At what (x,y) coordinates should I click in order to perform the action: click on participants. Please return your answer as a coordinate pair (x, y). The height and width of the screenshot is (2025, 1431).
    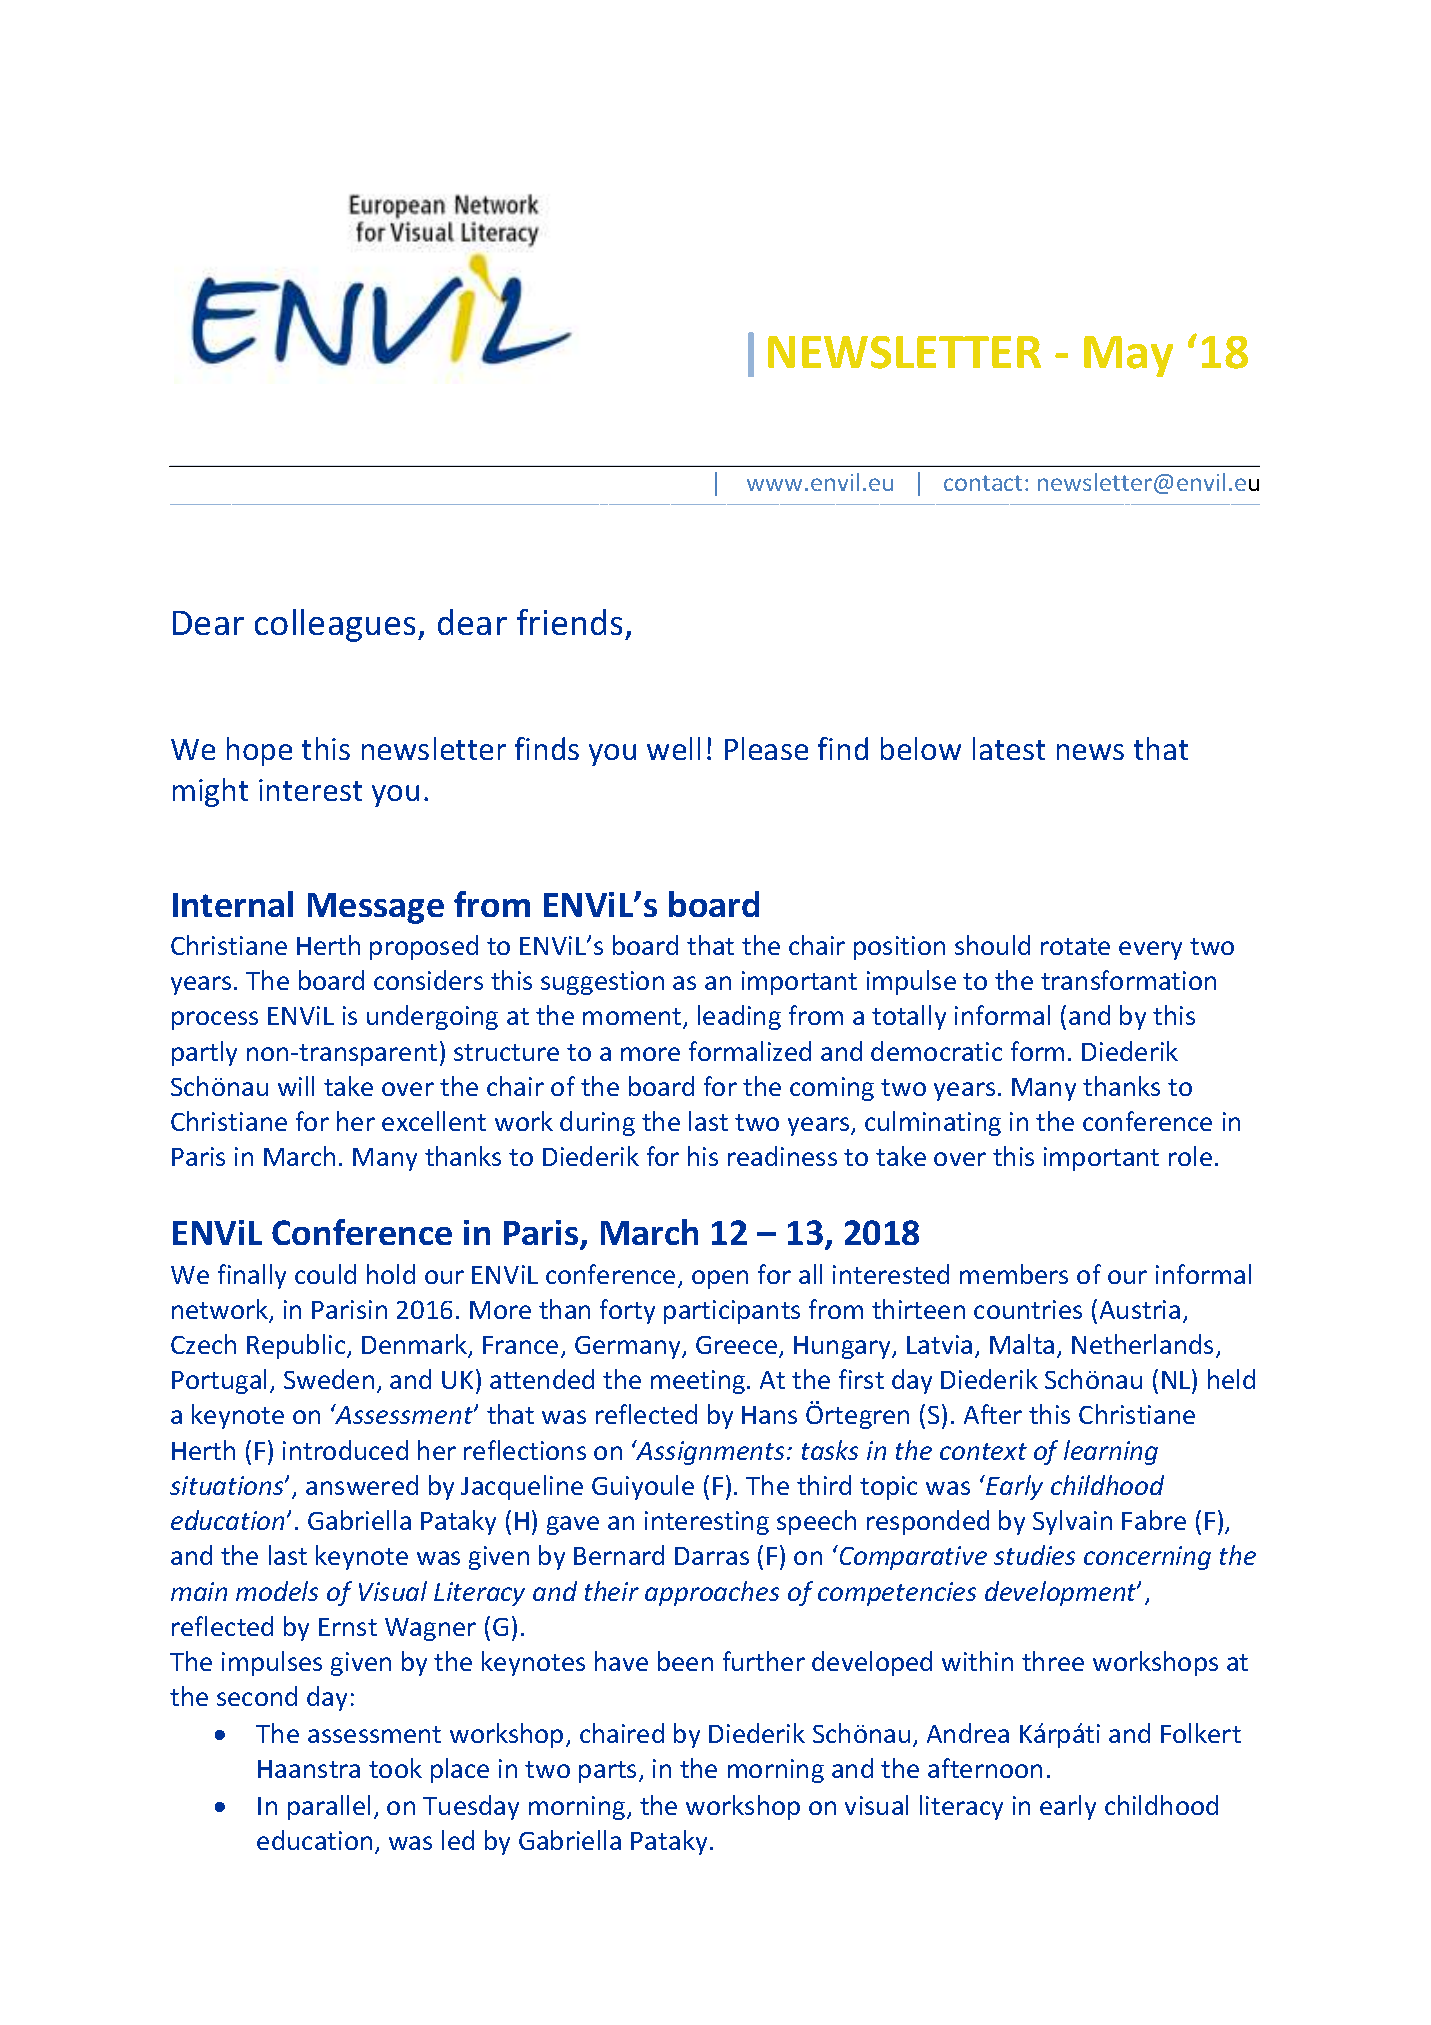
    Looking at the image, I should click on (732, 1312).
